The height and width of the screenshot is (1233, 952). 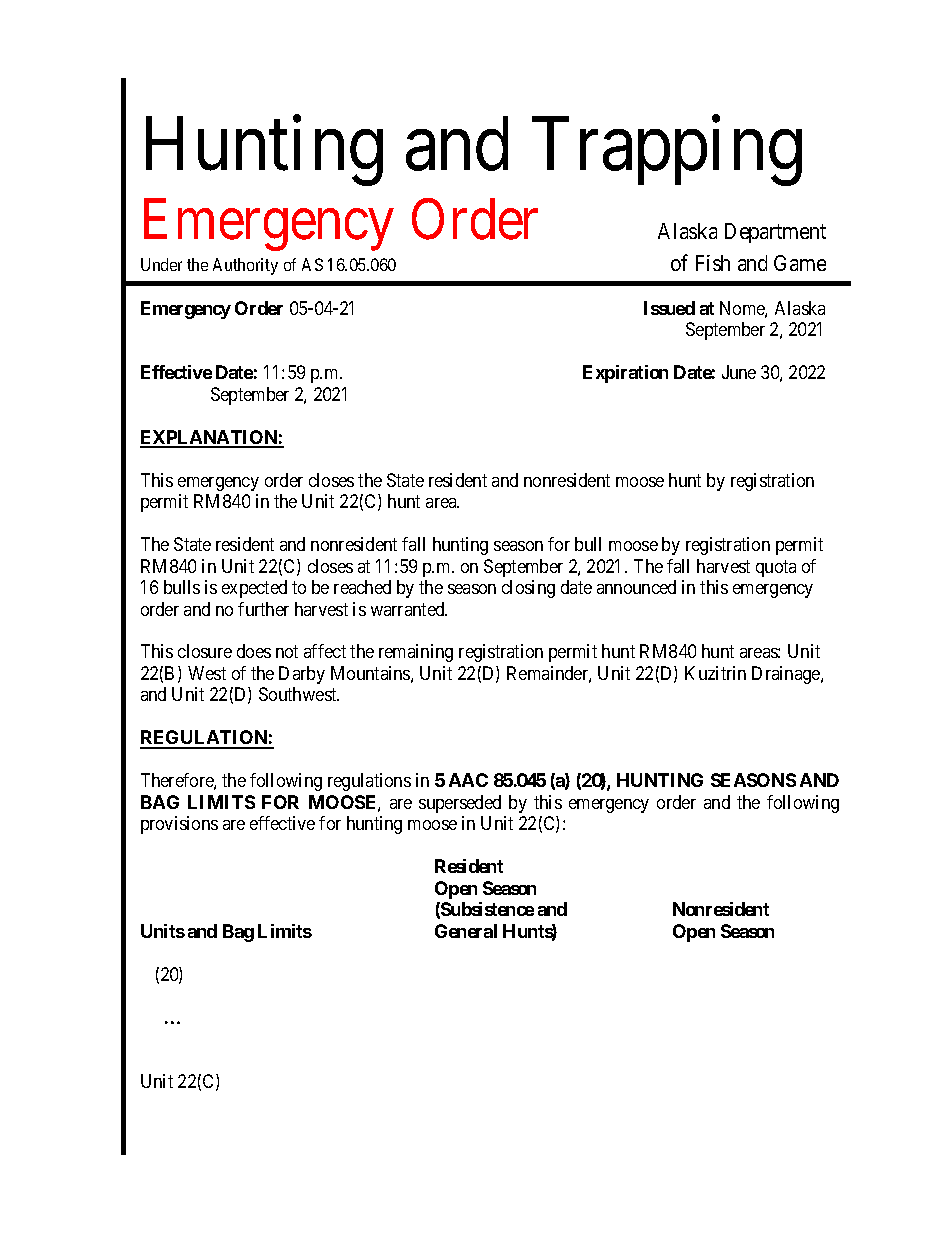 What do you see at coordinates (466, 931) in the screenshot?
I see `General` at bounding box center [466, 931].
